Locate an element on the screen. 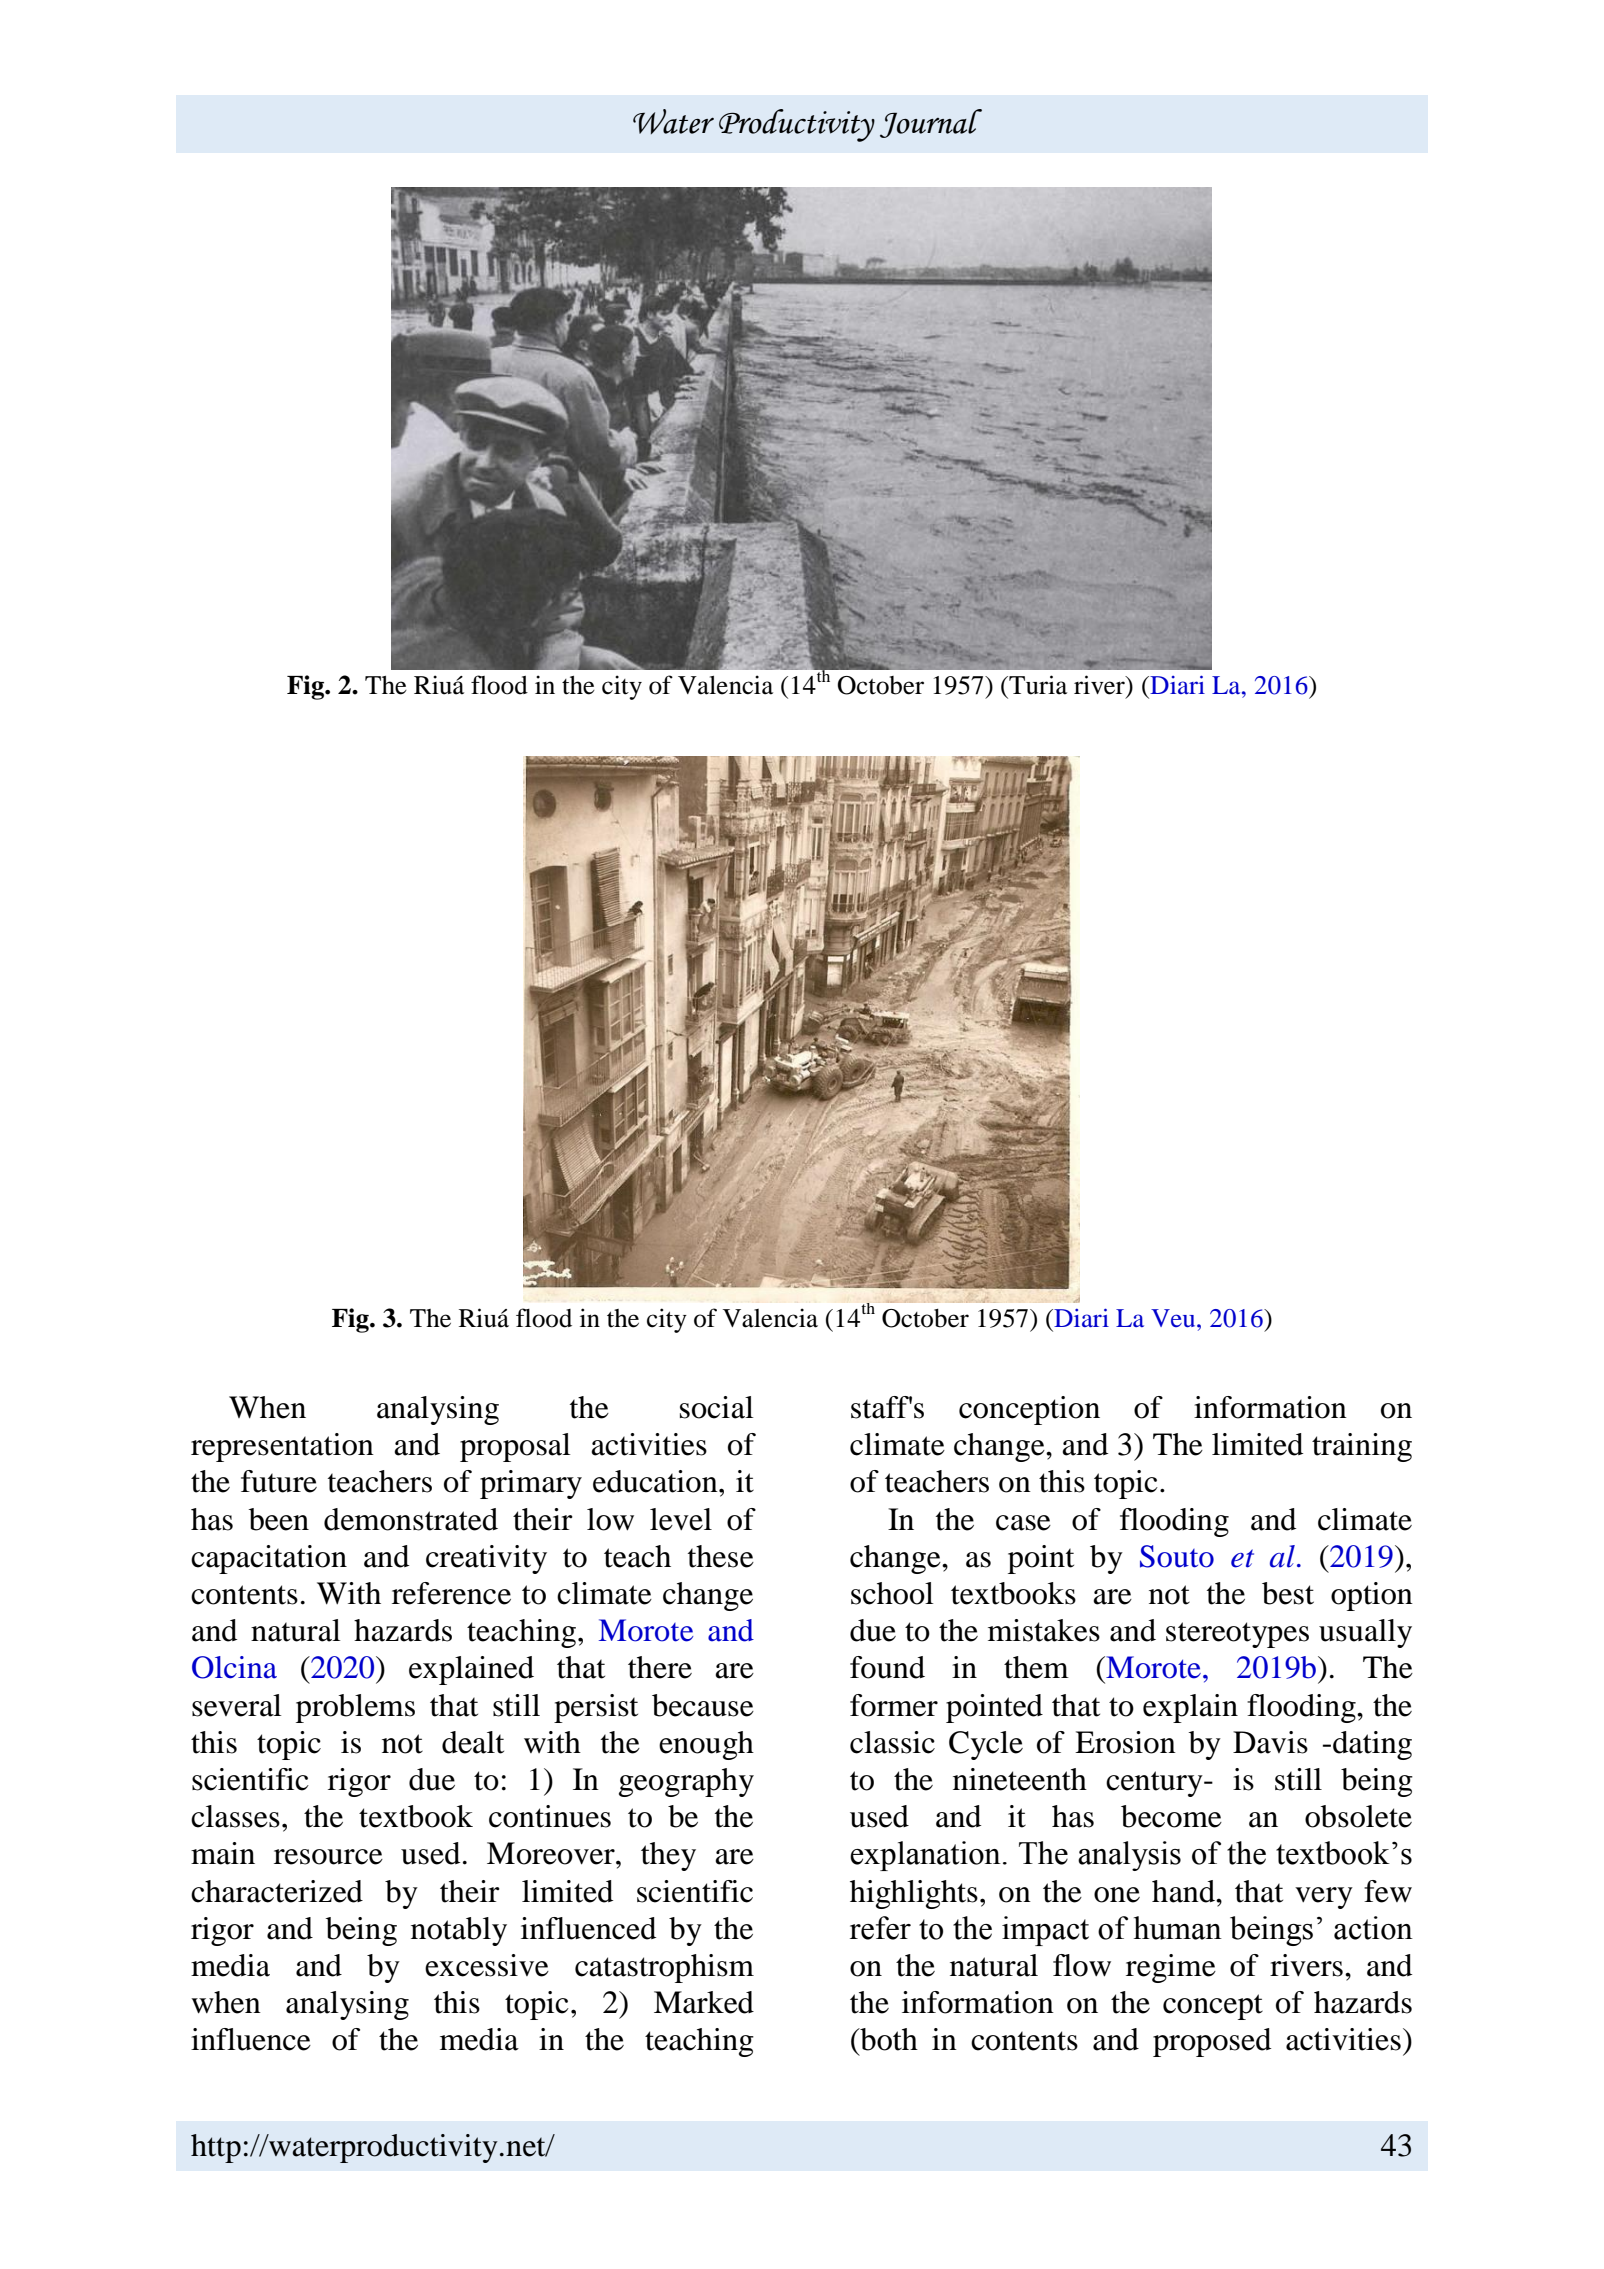 This screenshot has width=1604, height=2269. future is located at coordinates (279, 1481).
